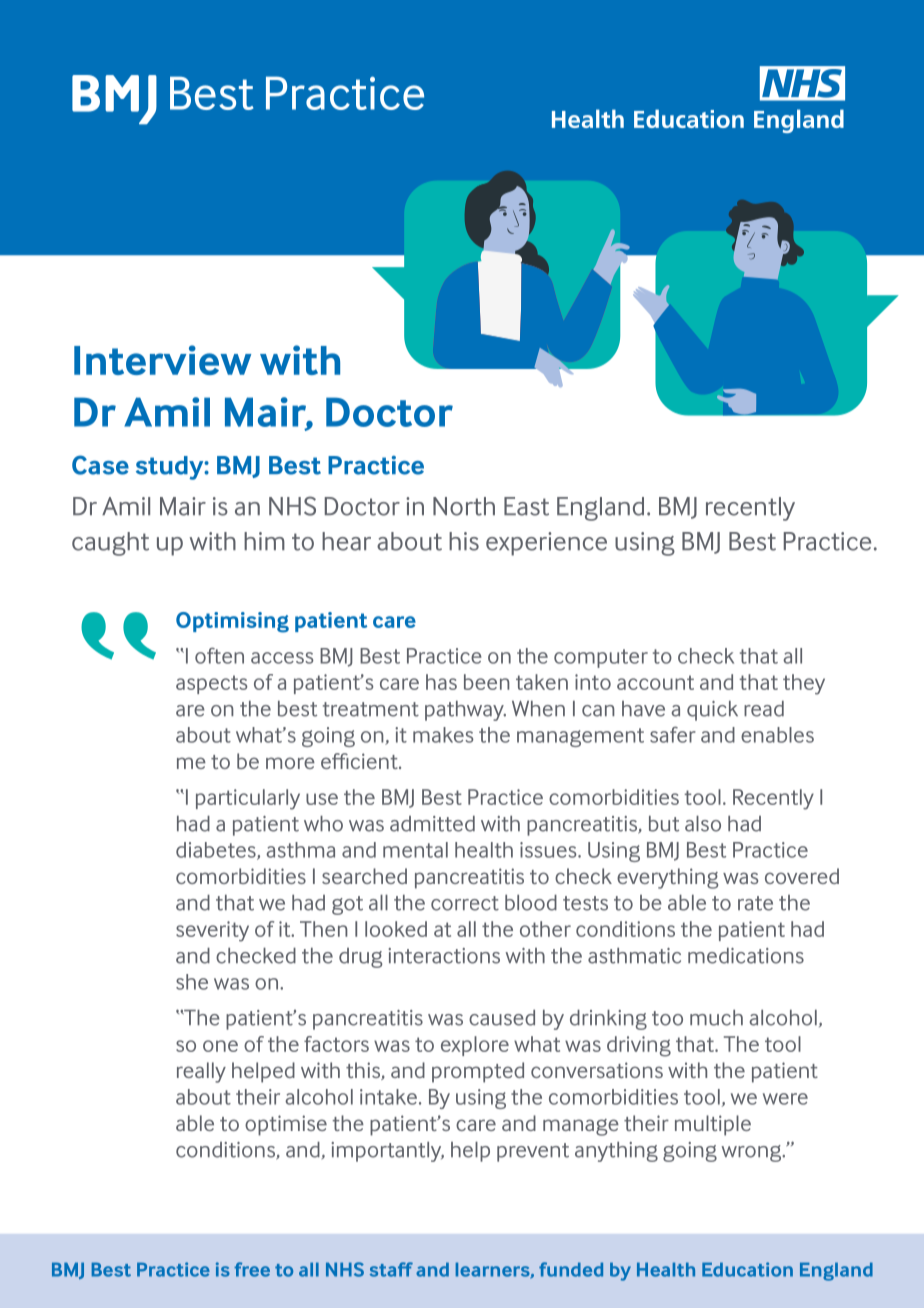 The height and width of the screenshot is (1308, 924). Describe the element at coordinates (211, 684) in the screenshot. I see `aspects` at that location.
